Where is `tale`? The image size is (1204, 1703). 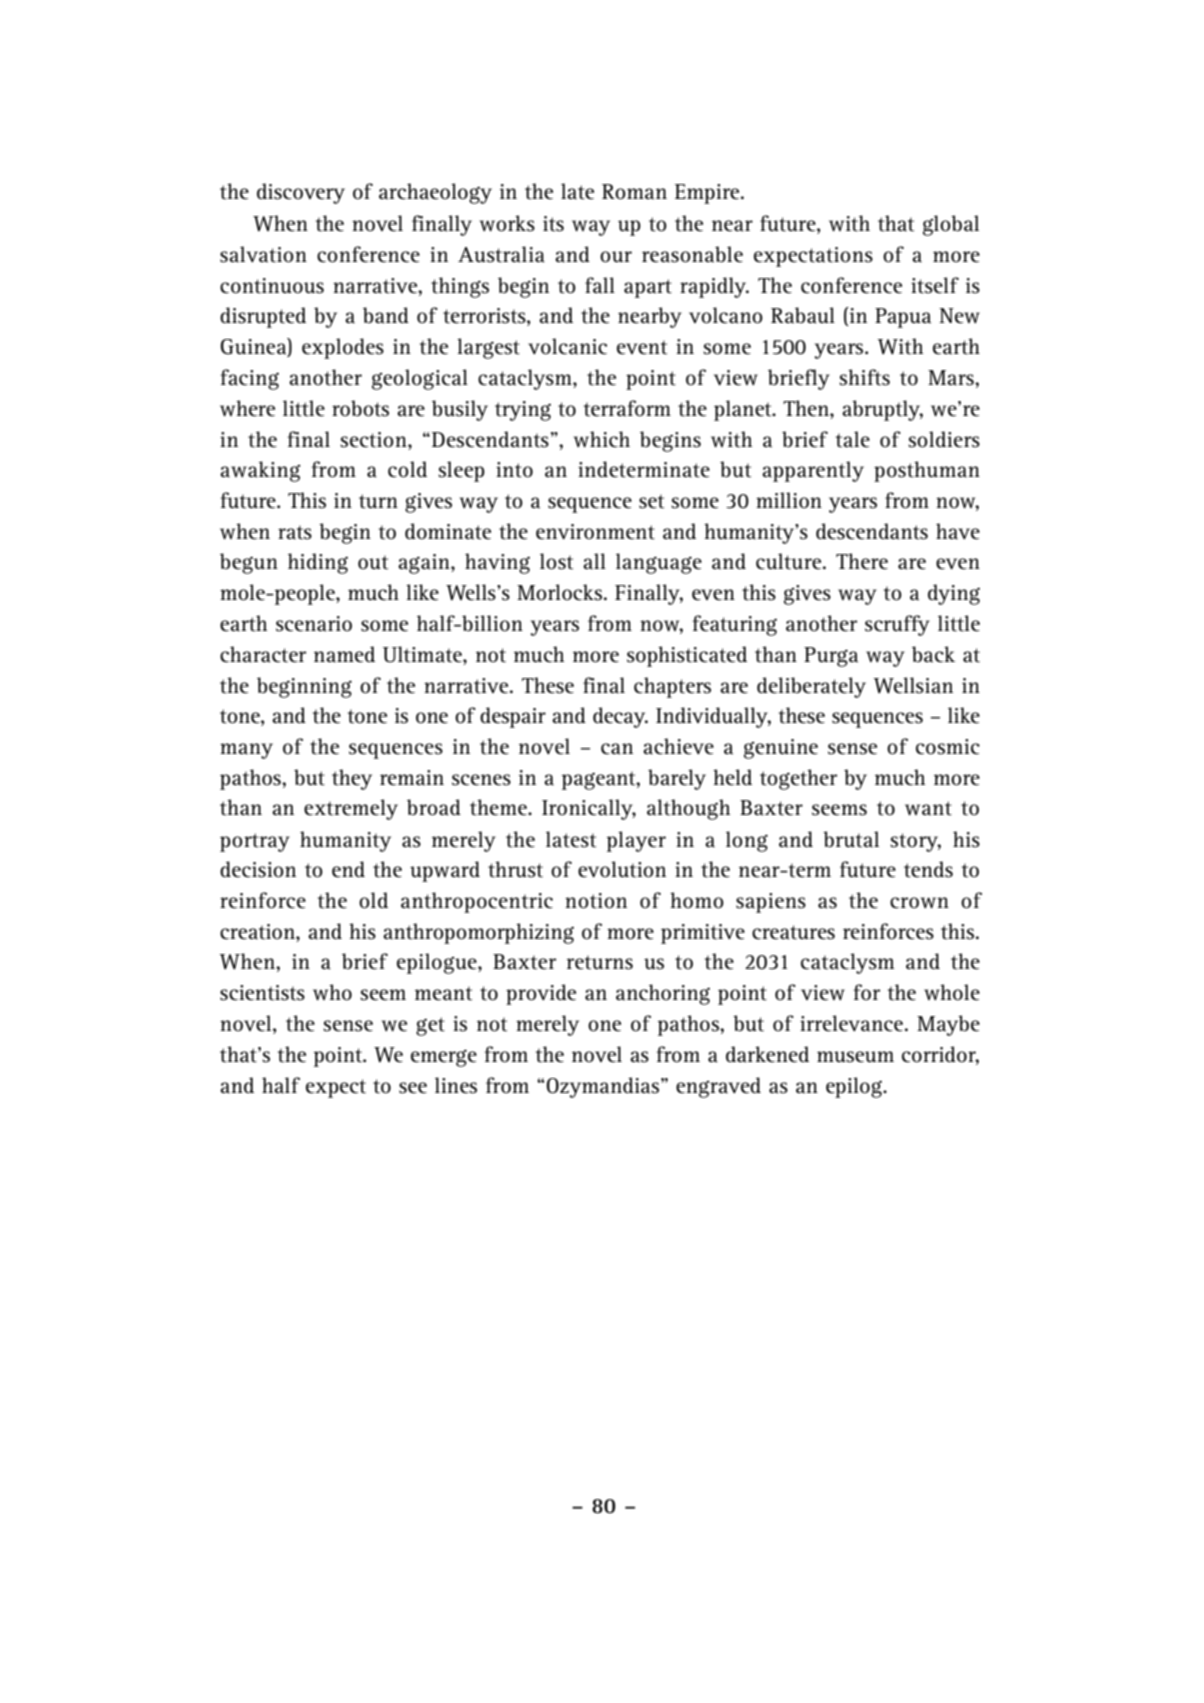 tale is located at coordinates (853, 439).
